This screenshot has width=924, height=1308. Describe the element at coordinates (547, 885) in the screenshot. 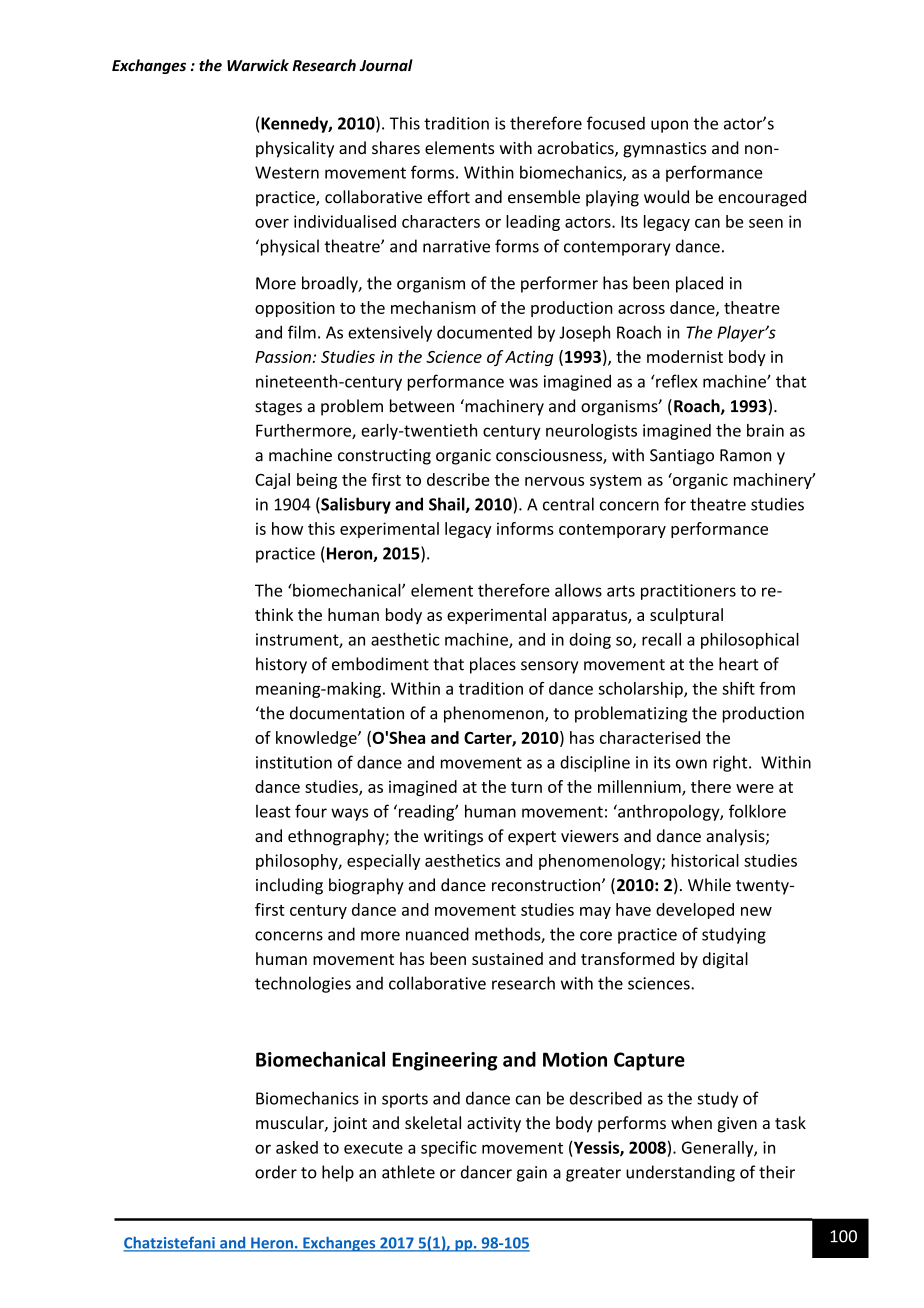

I see `reconstruction` at that location.
